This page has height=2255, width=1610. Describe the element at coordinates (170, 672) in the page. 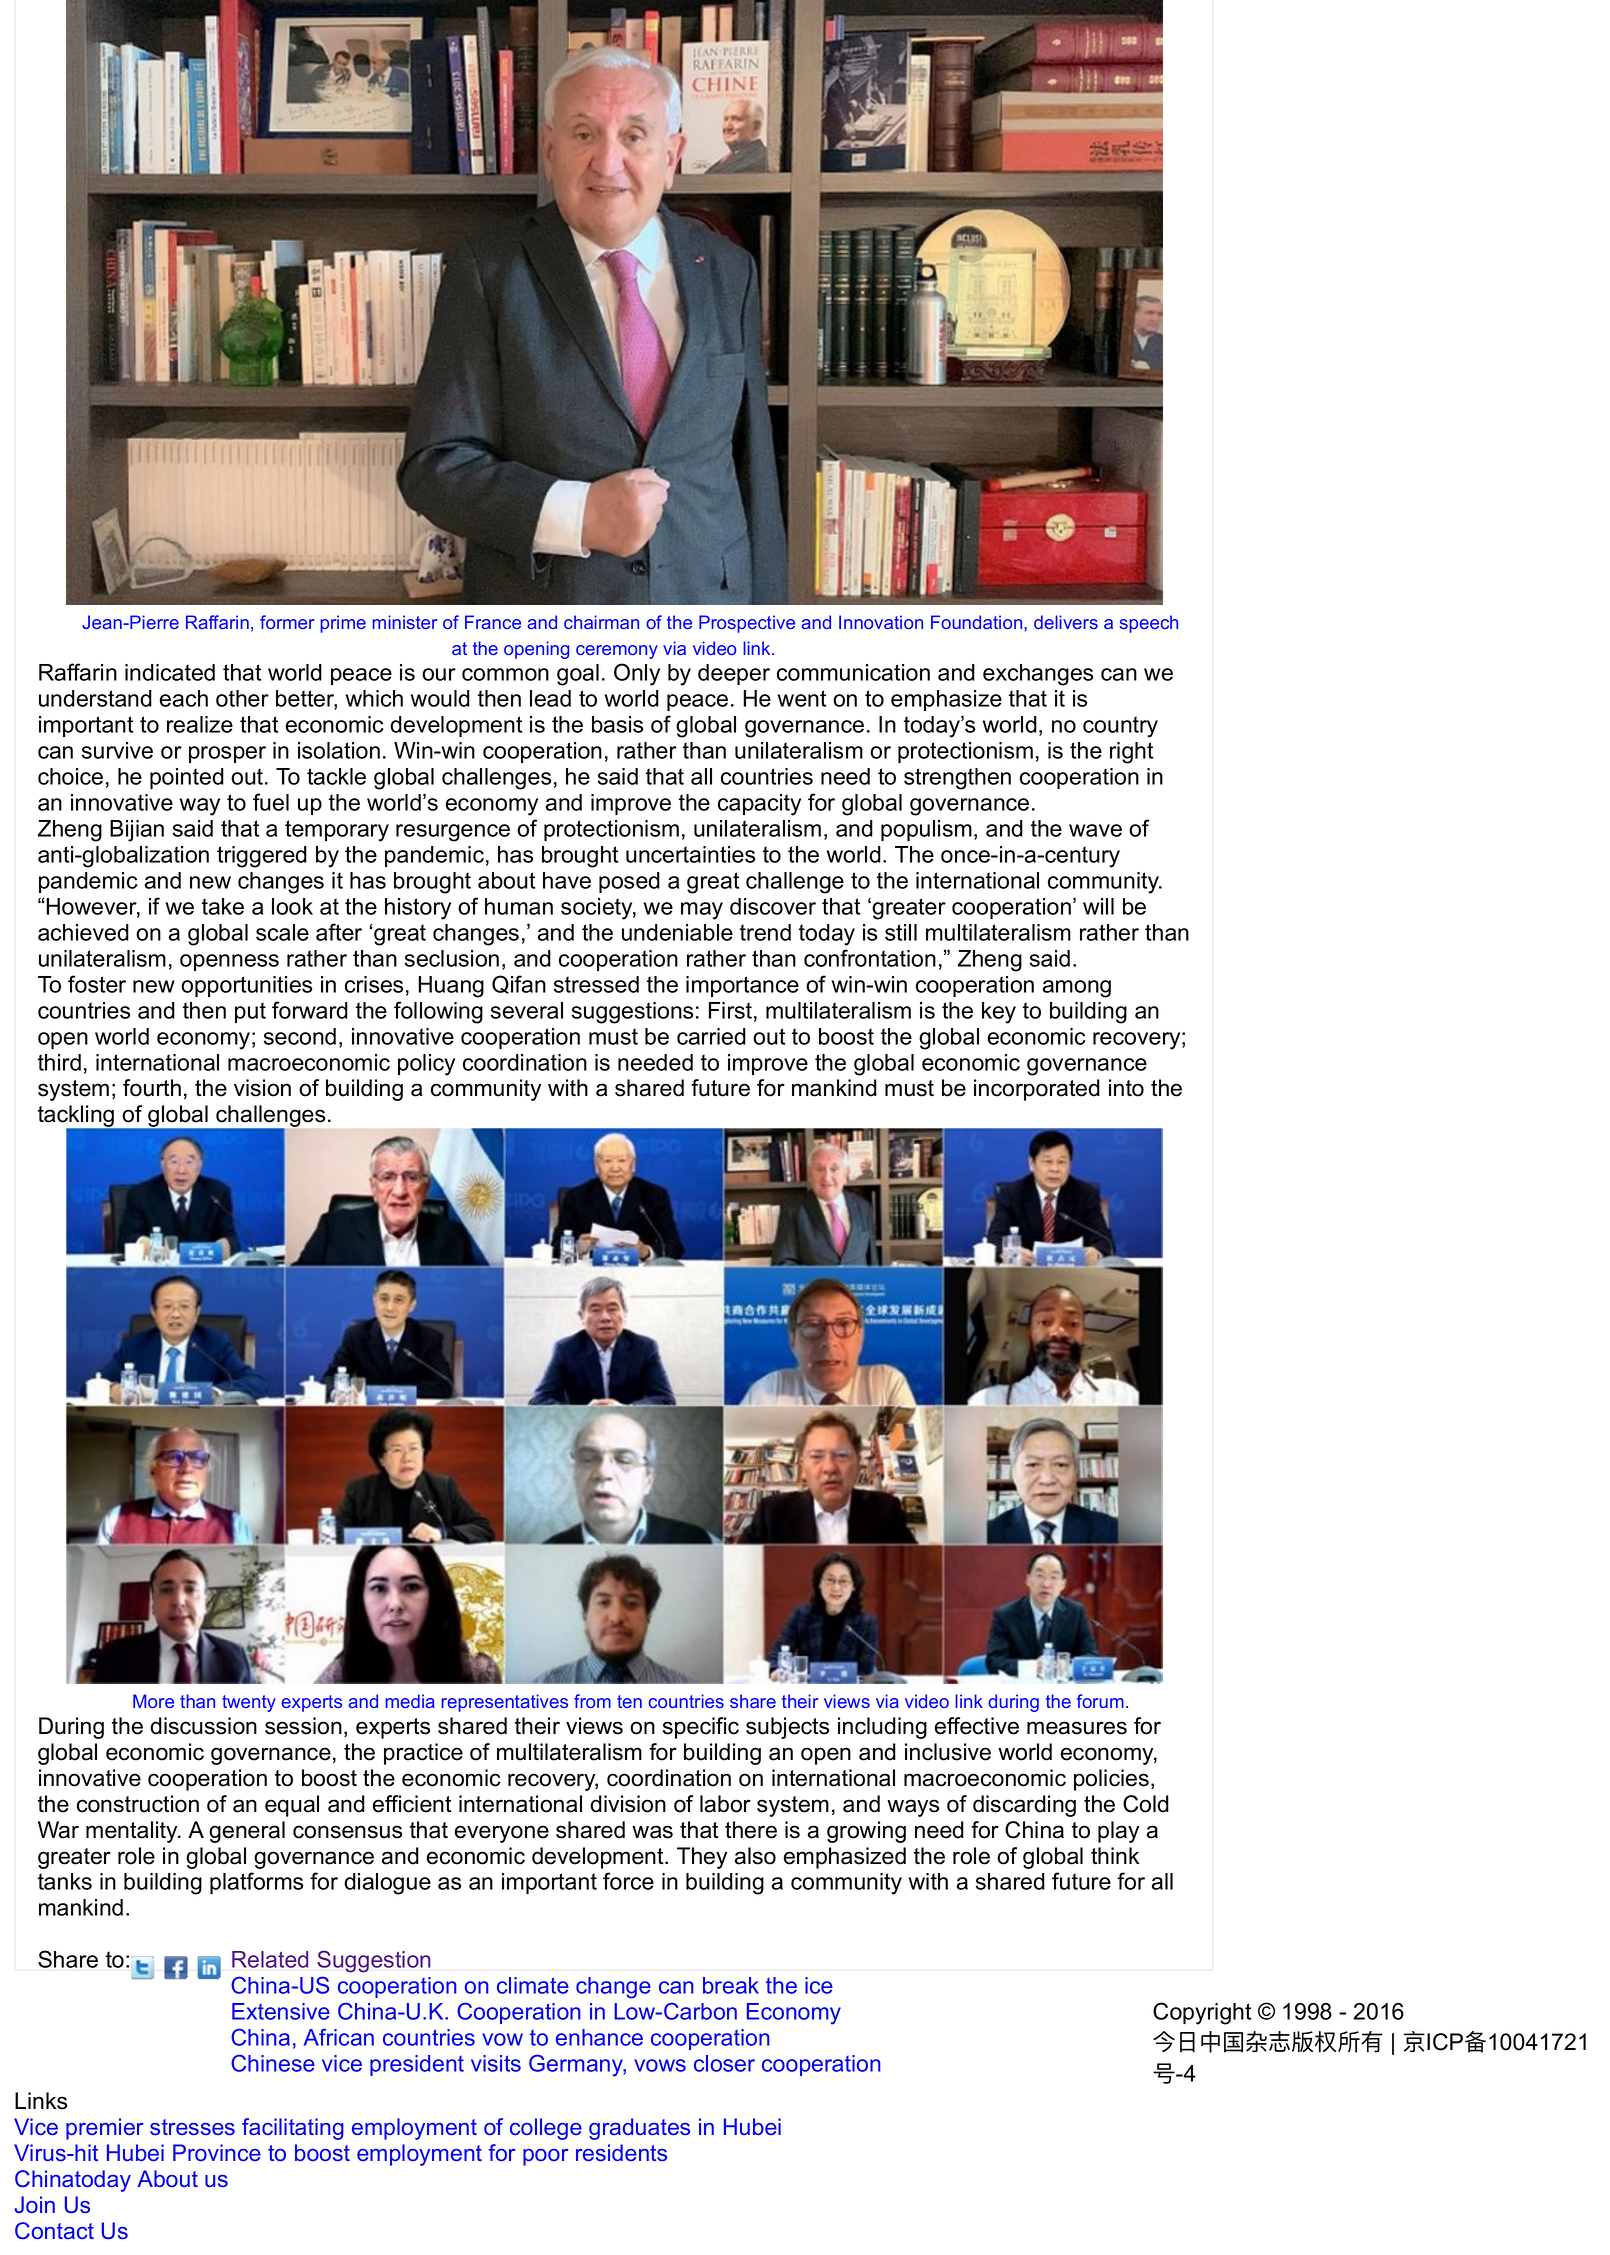

I see `indicated` at that location.
